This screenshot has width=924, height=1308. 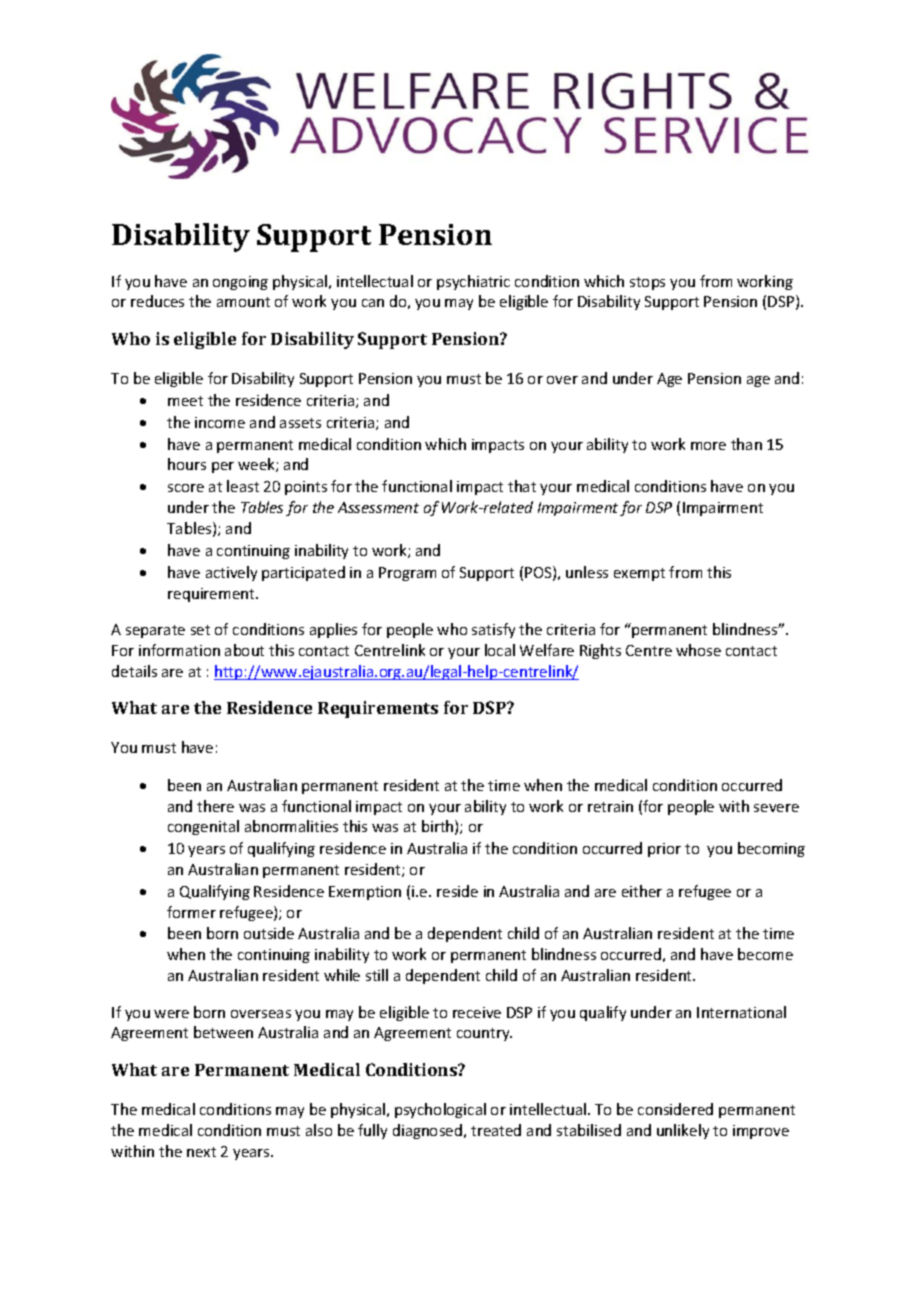 I want to click on score, so click(x=186, y=488).
